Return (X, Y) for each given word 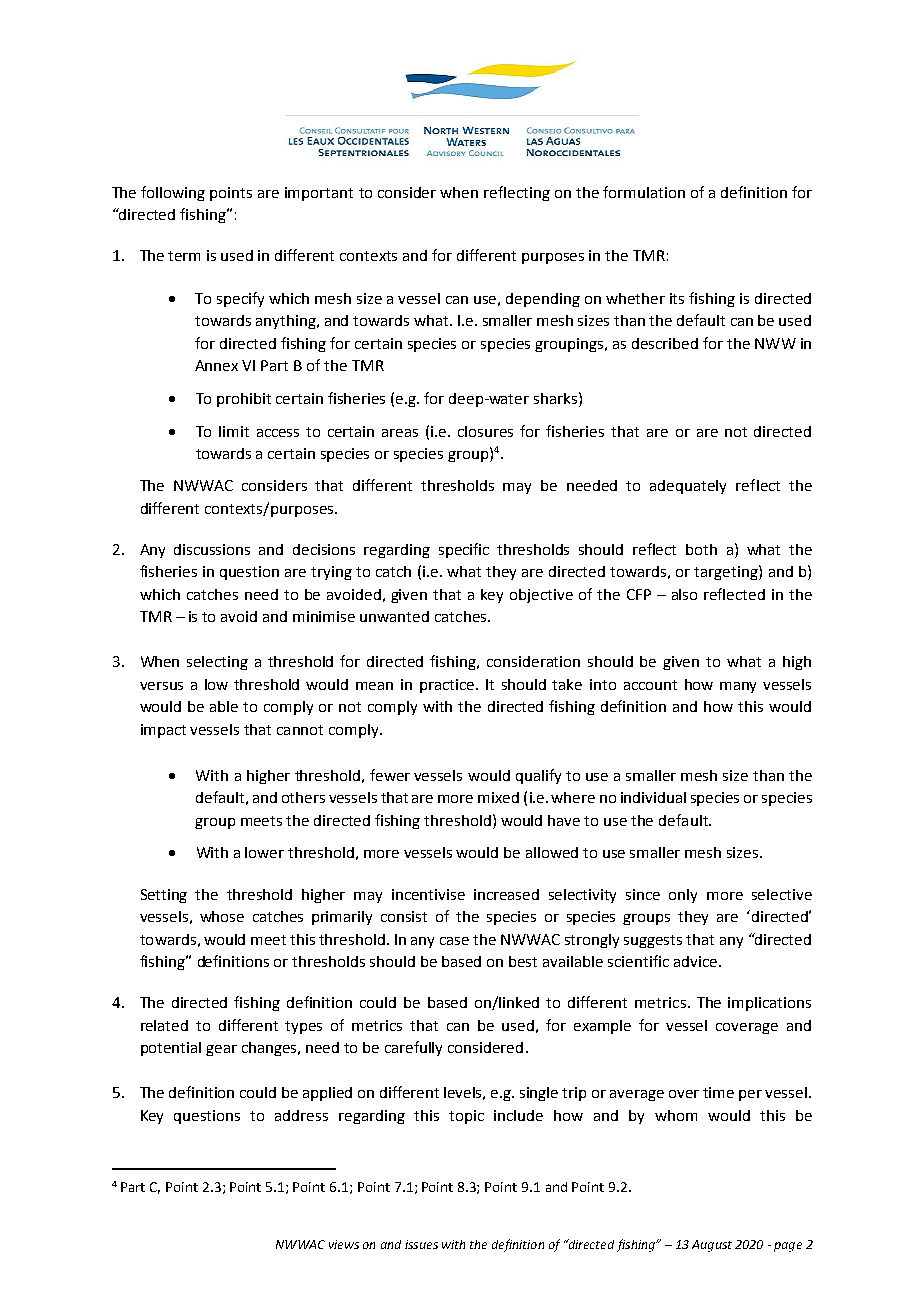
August (712, 1246)
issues (421, 1244)
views (344, 1244)
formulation (644, 192)
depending (543, 300)
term (184, 256)
